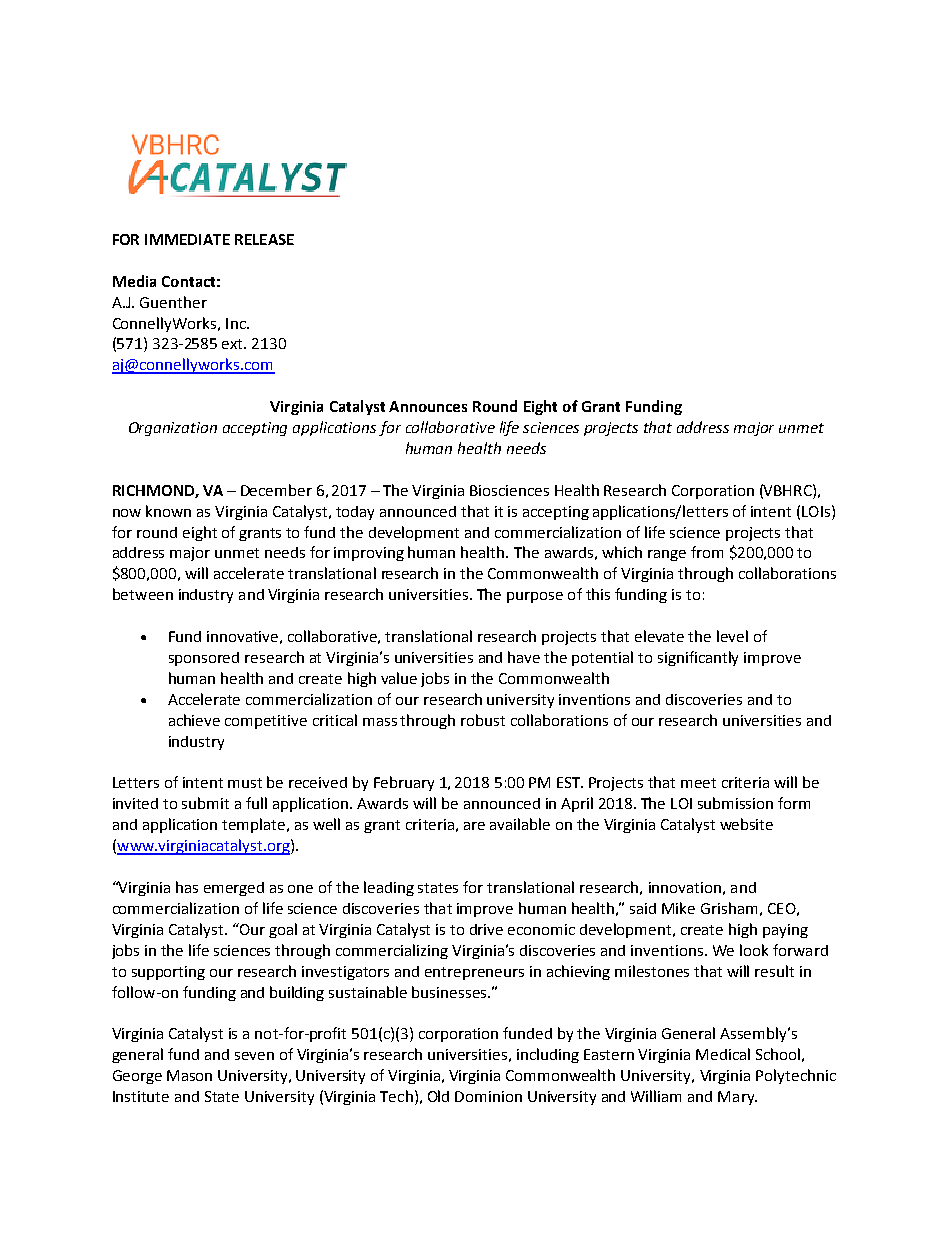  I want to click on Grisham, so click(729, 908).
